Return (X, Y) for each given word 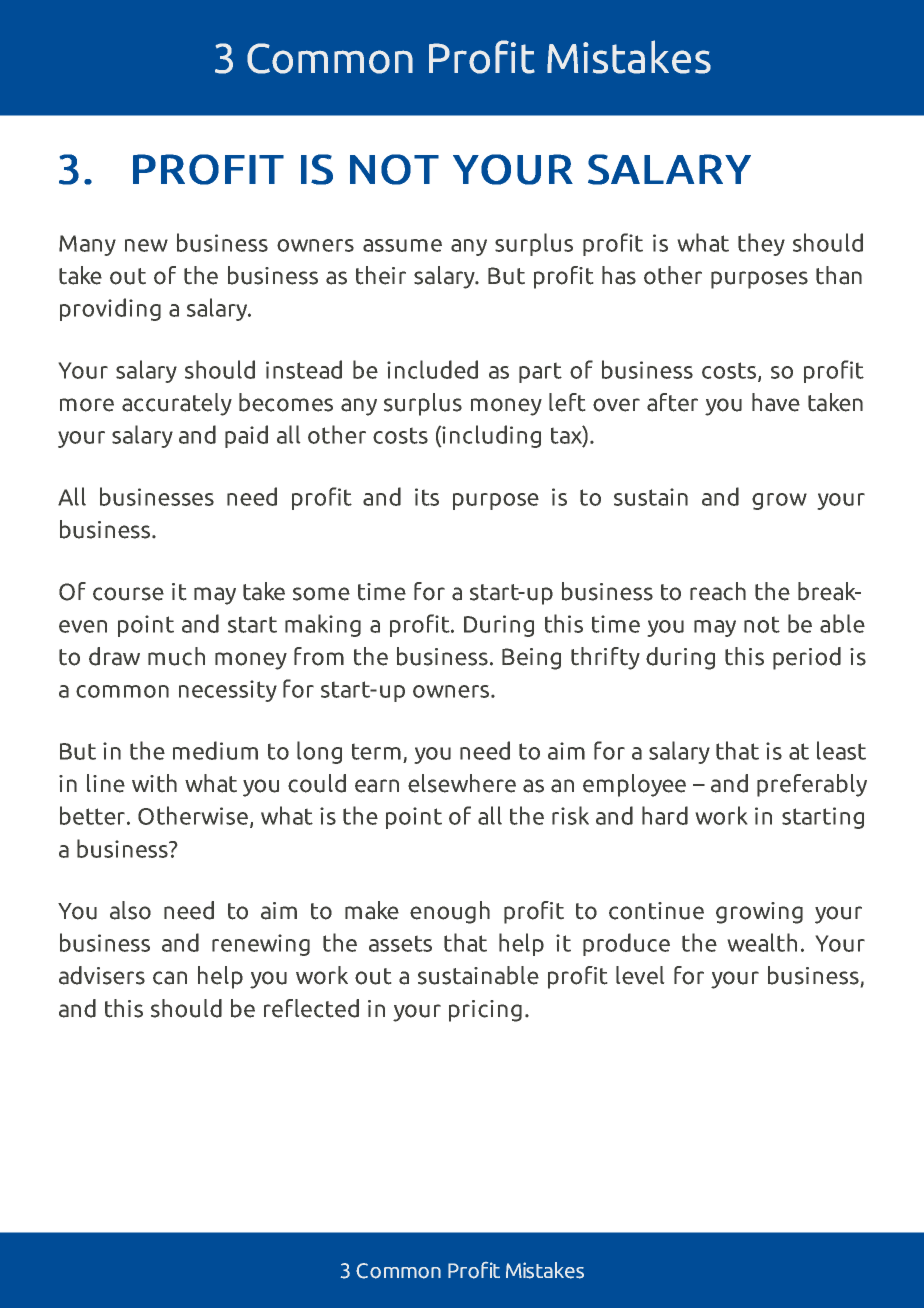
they (761, 244)
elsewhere (462, 783)
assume (402, 245)
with (154, 783)
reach (718, 591)
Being (531, 659)
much (176, 656)
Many (87, 245)
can (170, 978)
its (427, 497)
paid (246, 436)
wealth (762, 942)
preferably (812, 785)
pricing (485, 1011)
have (776, 402)
